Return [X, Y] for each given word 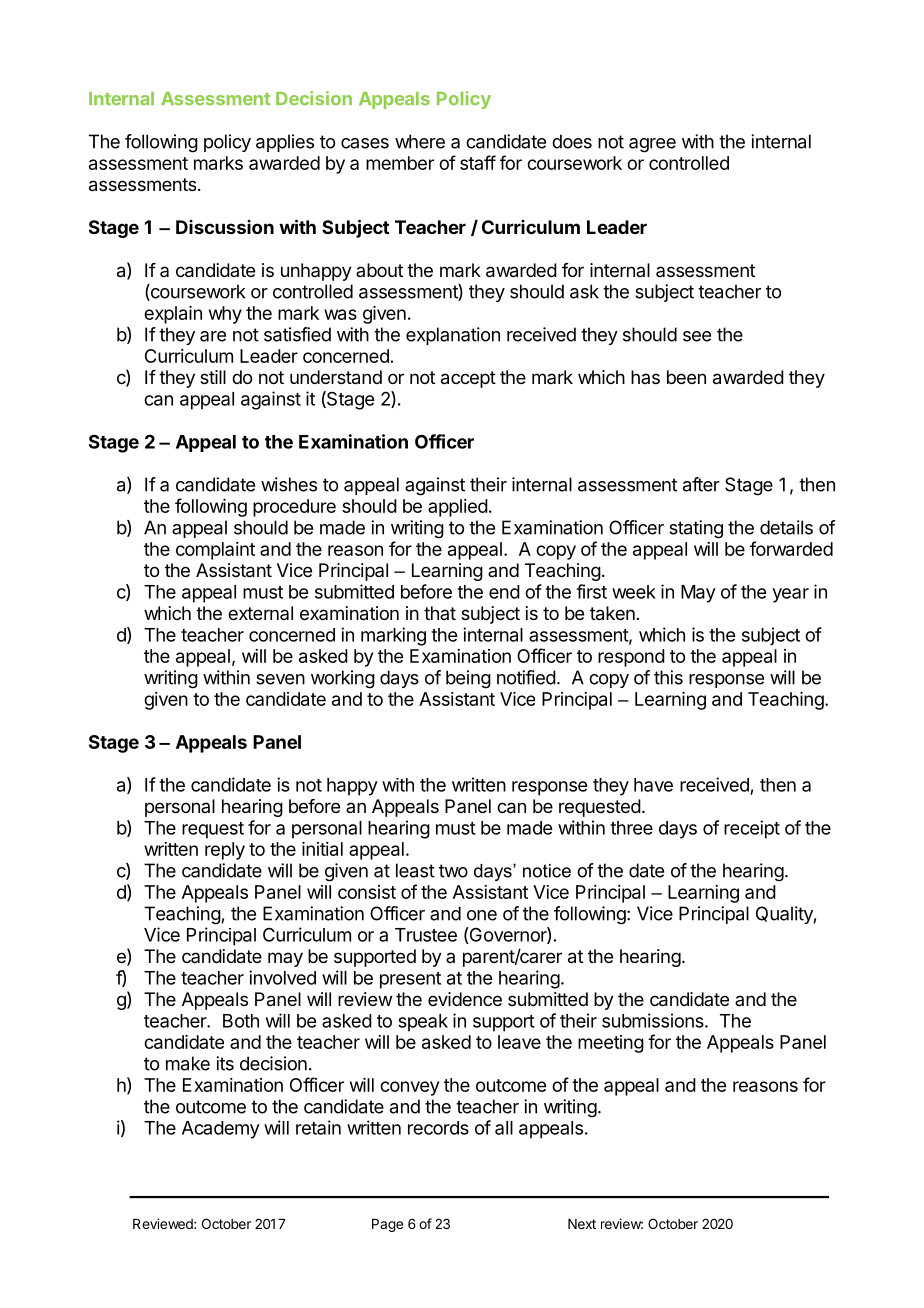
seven [280, 679]
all [504, 1128]
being [468, 679]
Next [582, 1224]
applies [285, 143]
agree [652, 145]
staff [478, 162]
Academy [221, 1130]
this [668, 677]
